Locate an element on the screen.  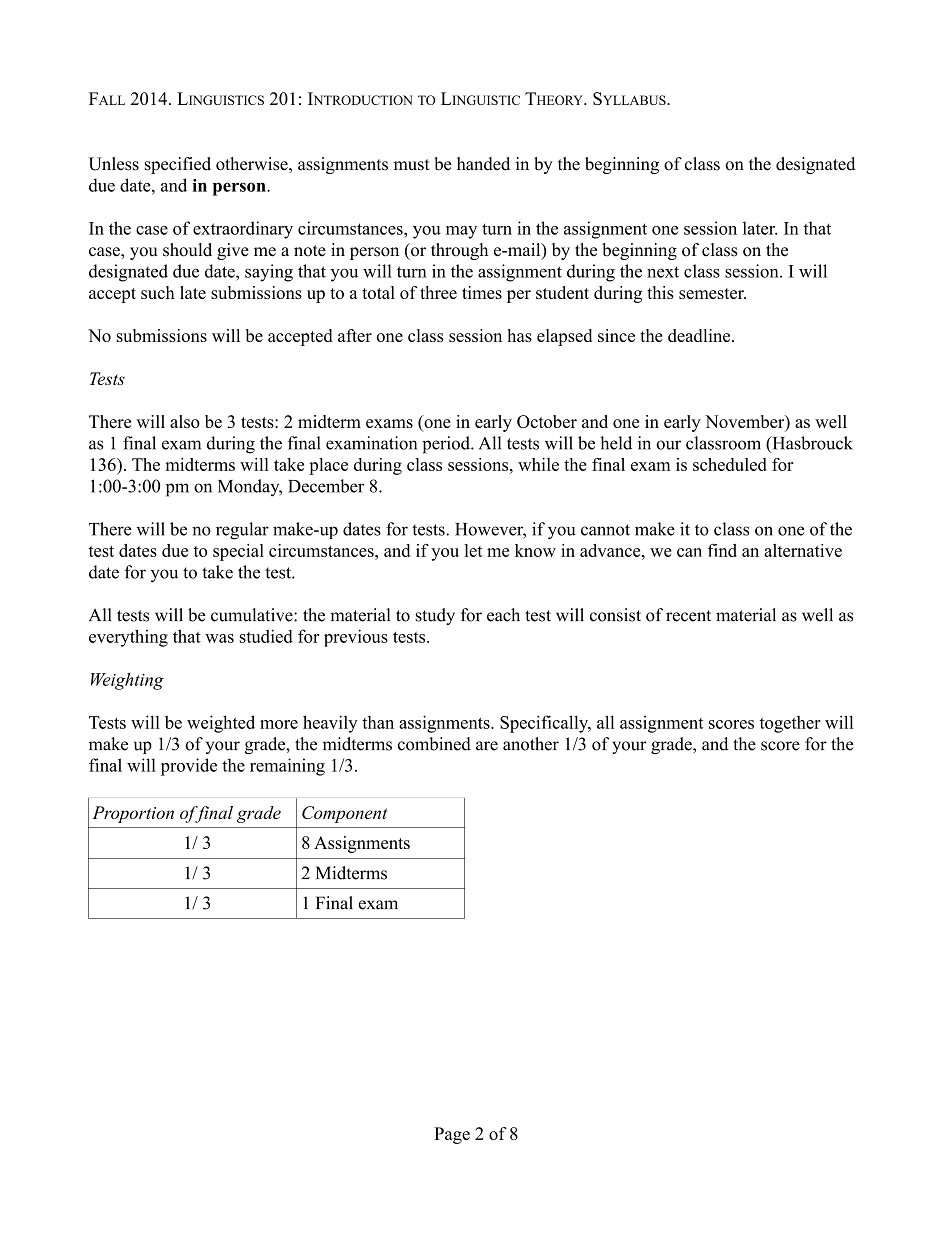
provide is located at coordinates (189, 767).
